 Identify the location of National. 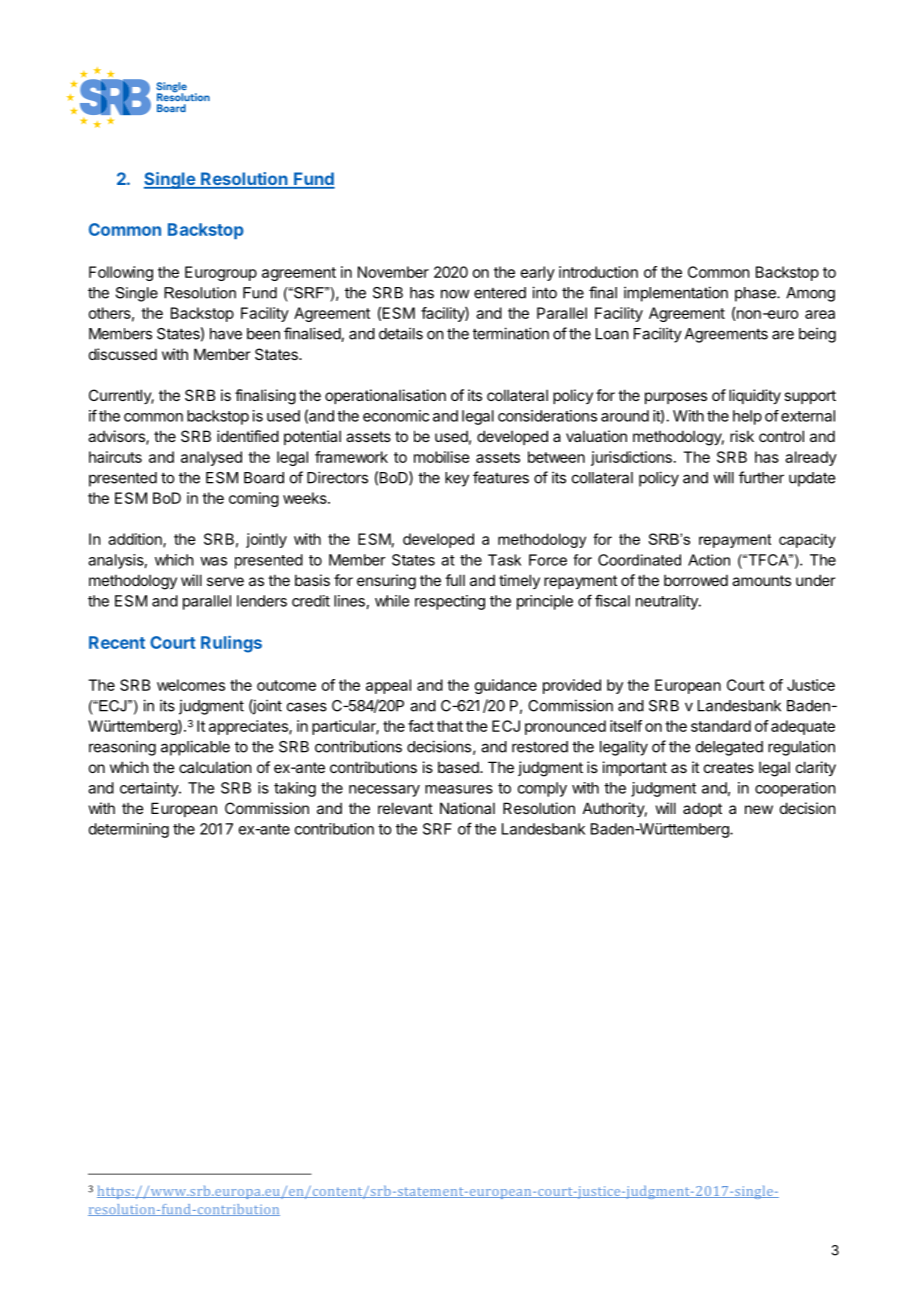
(467, 808).
